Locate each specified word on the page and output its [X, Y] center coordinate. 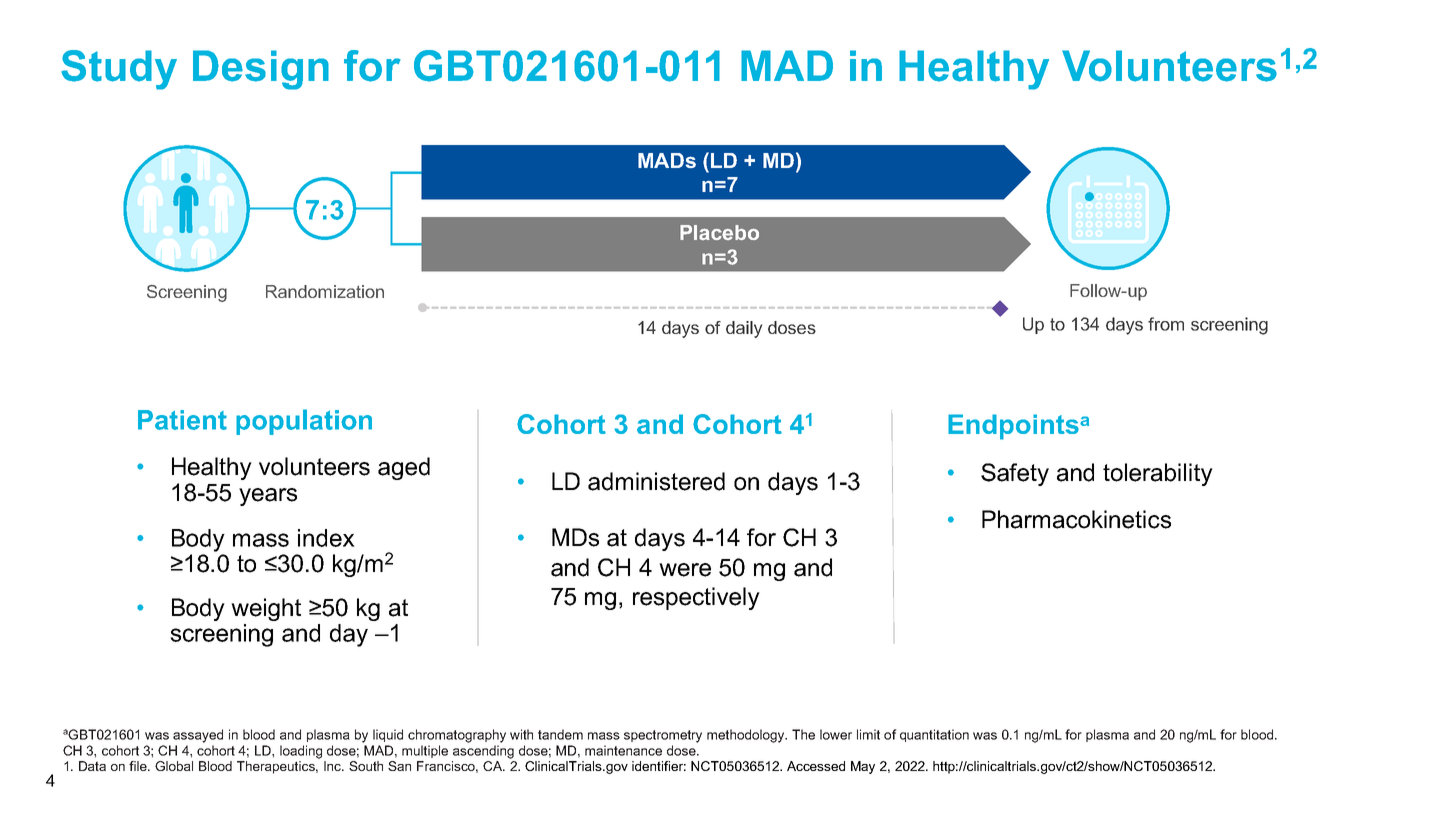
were [685, 570]
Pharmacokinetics [1076, 519]
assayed [198, 736]
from [1166, 324]
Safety [1015, 474]
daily [744, 329]
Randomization [325, 291]
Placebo [719, 232]
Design [261, 70]
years [268, 497]
